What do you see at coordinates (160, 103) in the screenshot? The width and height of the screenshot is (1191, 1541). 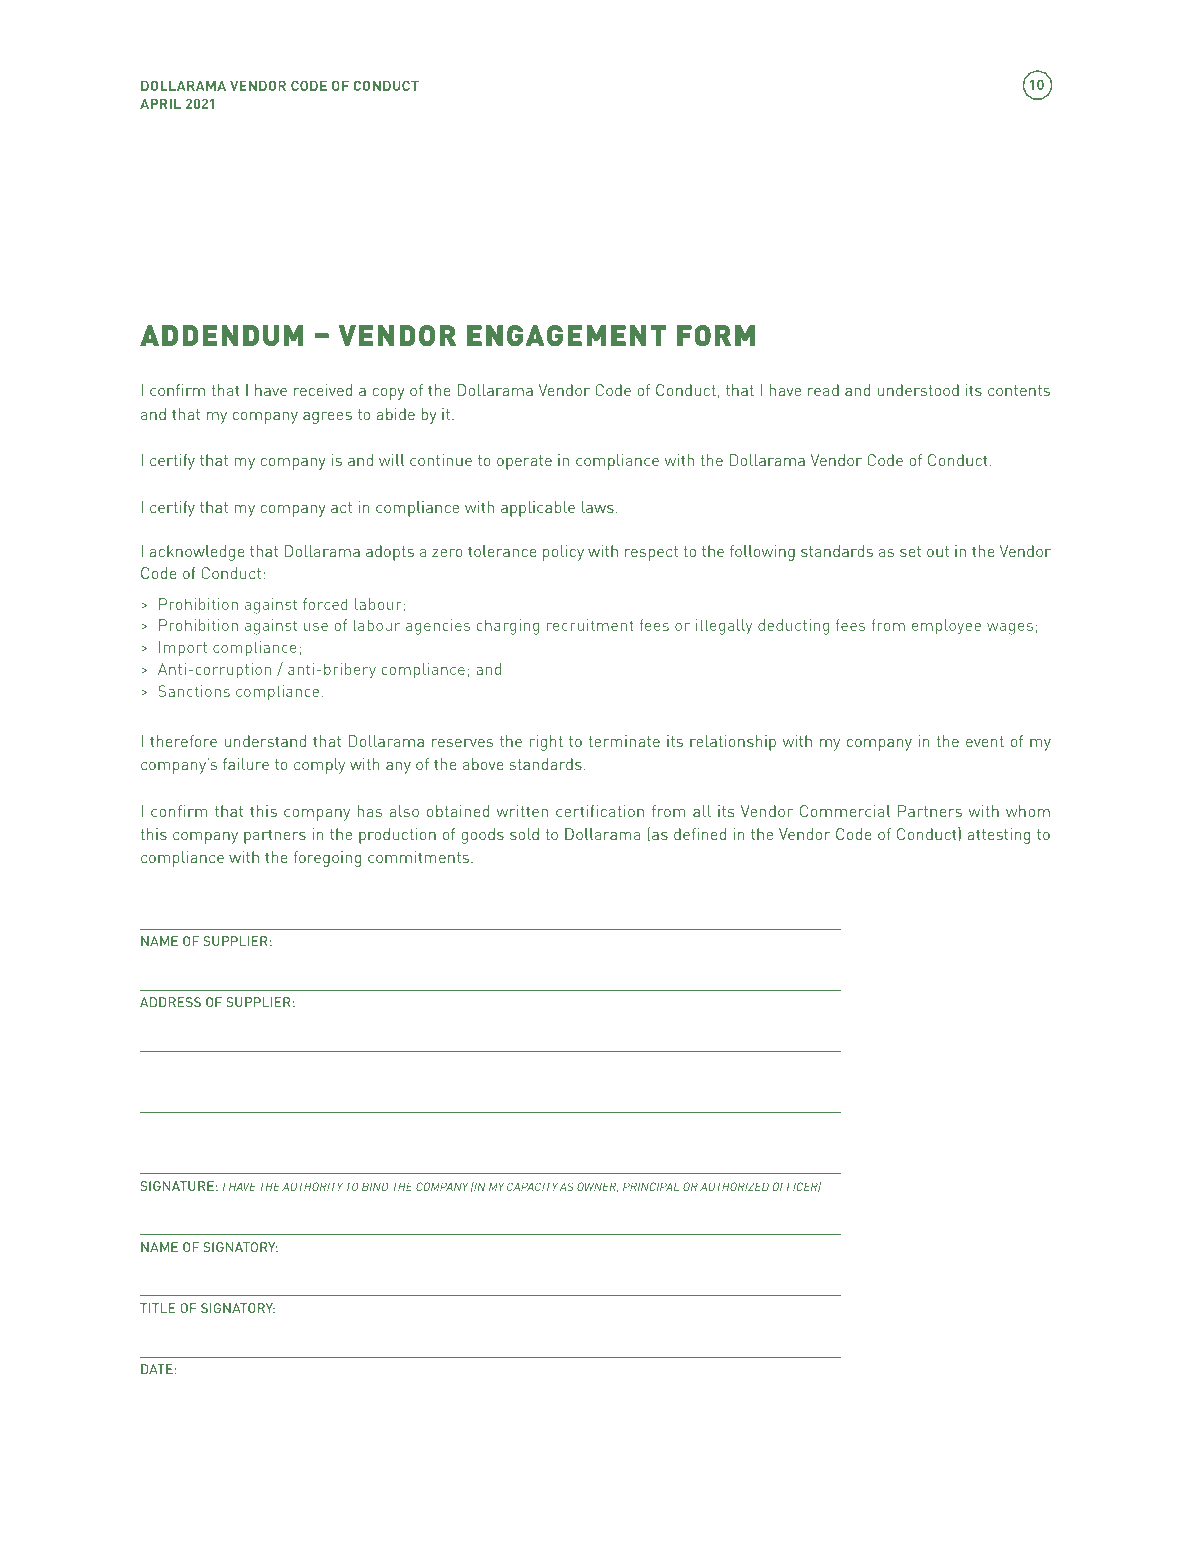 I see `APRIL` at bounding box center [160, 103].
